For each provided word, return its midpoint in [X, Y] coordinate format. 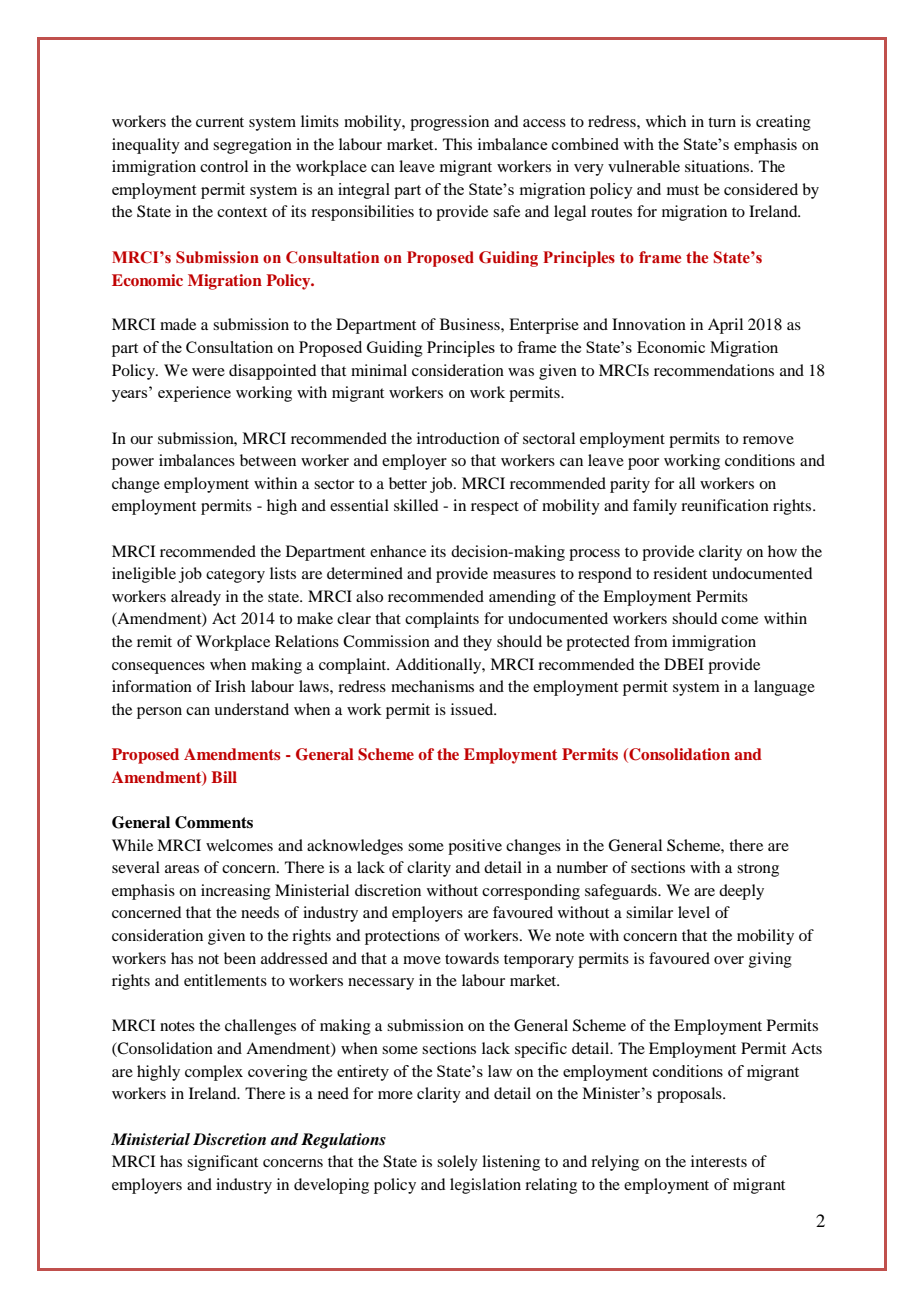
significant [222, 1163]
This [457, 144]
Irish [230, 686]
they [477, 643]
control [224, 166]
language [784, 688]
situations [718, 166]
